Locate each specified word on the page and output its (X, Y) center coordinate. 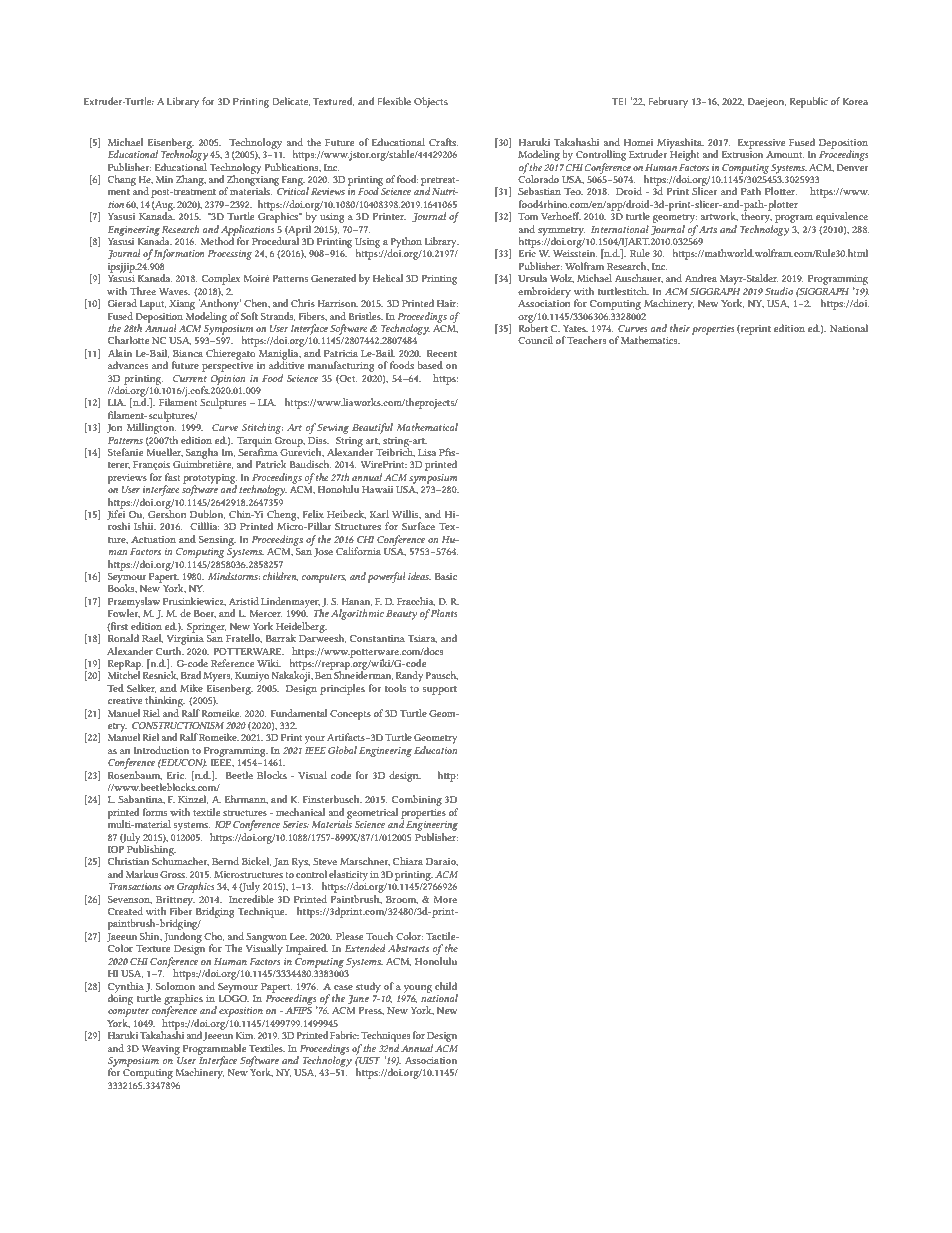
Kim (245, 1035)
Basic (446, 576)
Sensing (217, 541)
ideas (419, 576)
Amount (785, 154)
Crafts (443, 142)
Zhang (191, 180)
